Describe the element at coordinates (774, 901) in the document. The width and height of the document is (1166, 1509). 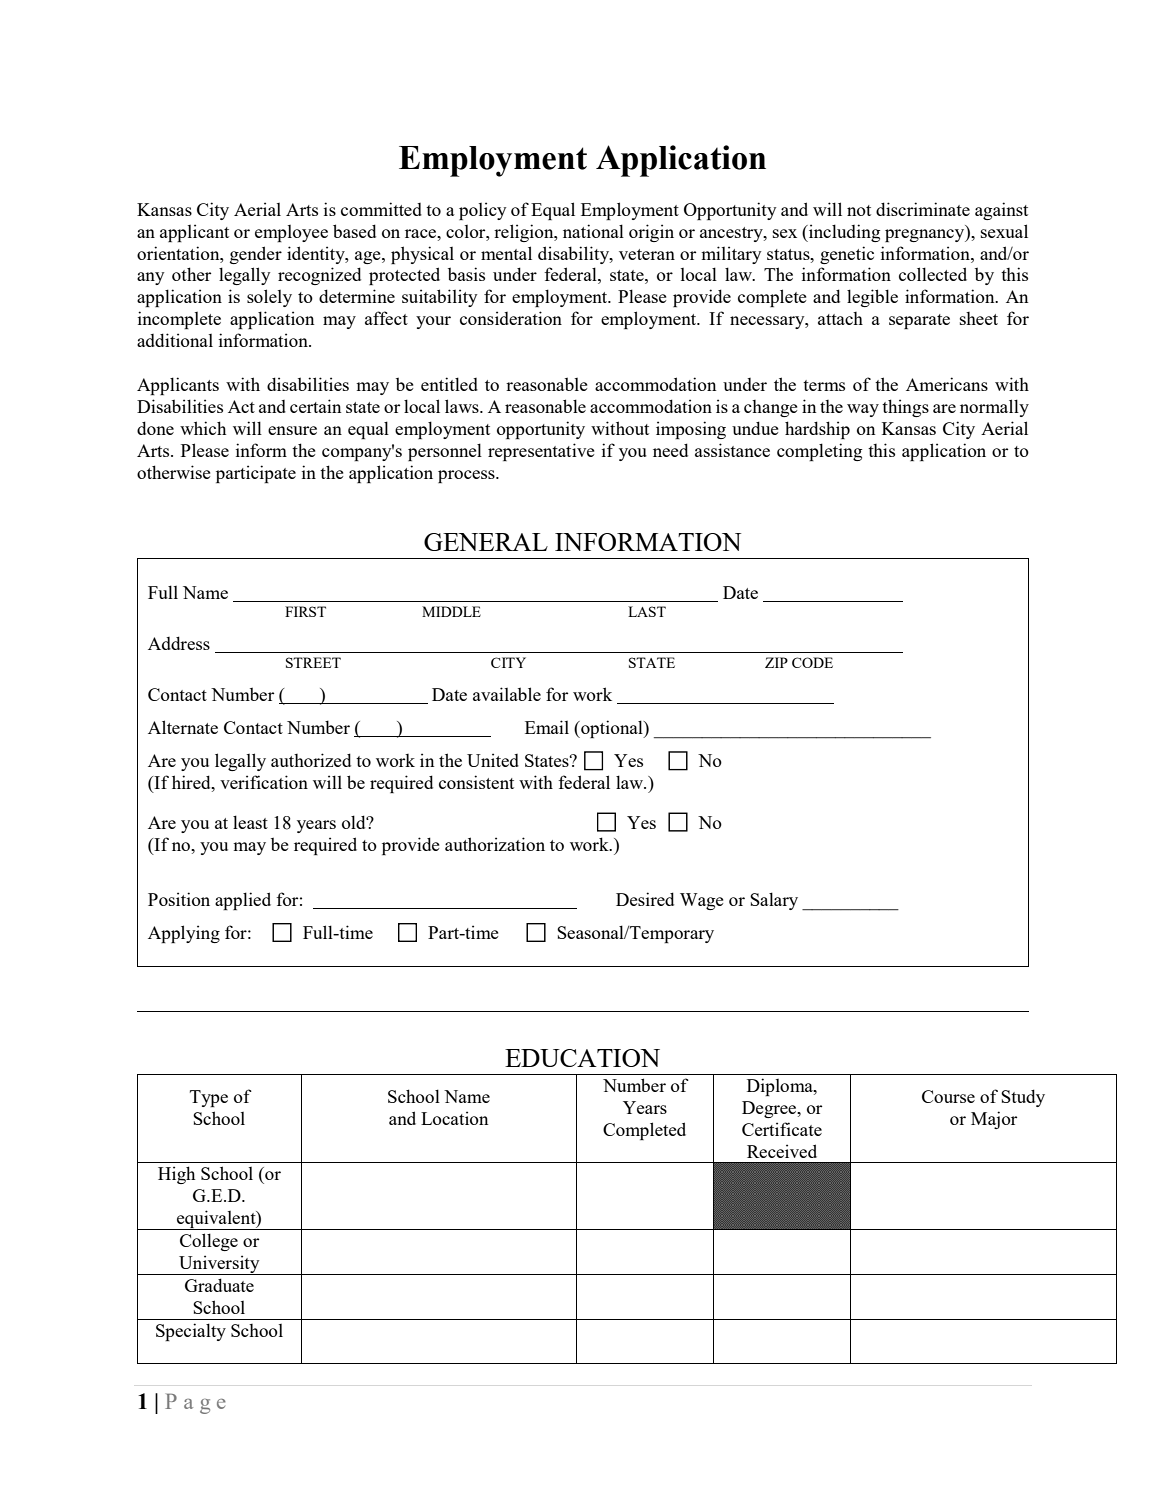
I see `Salary` at that location.
